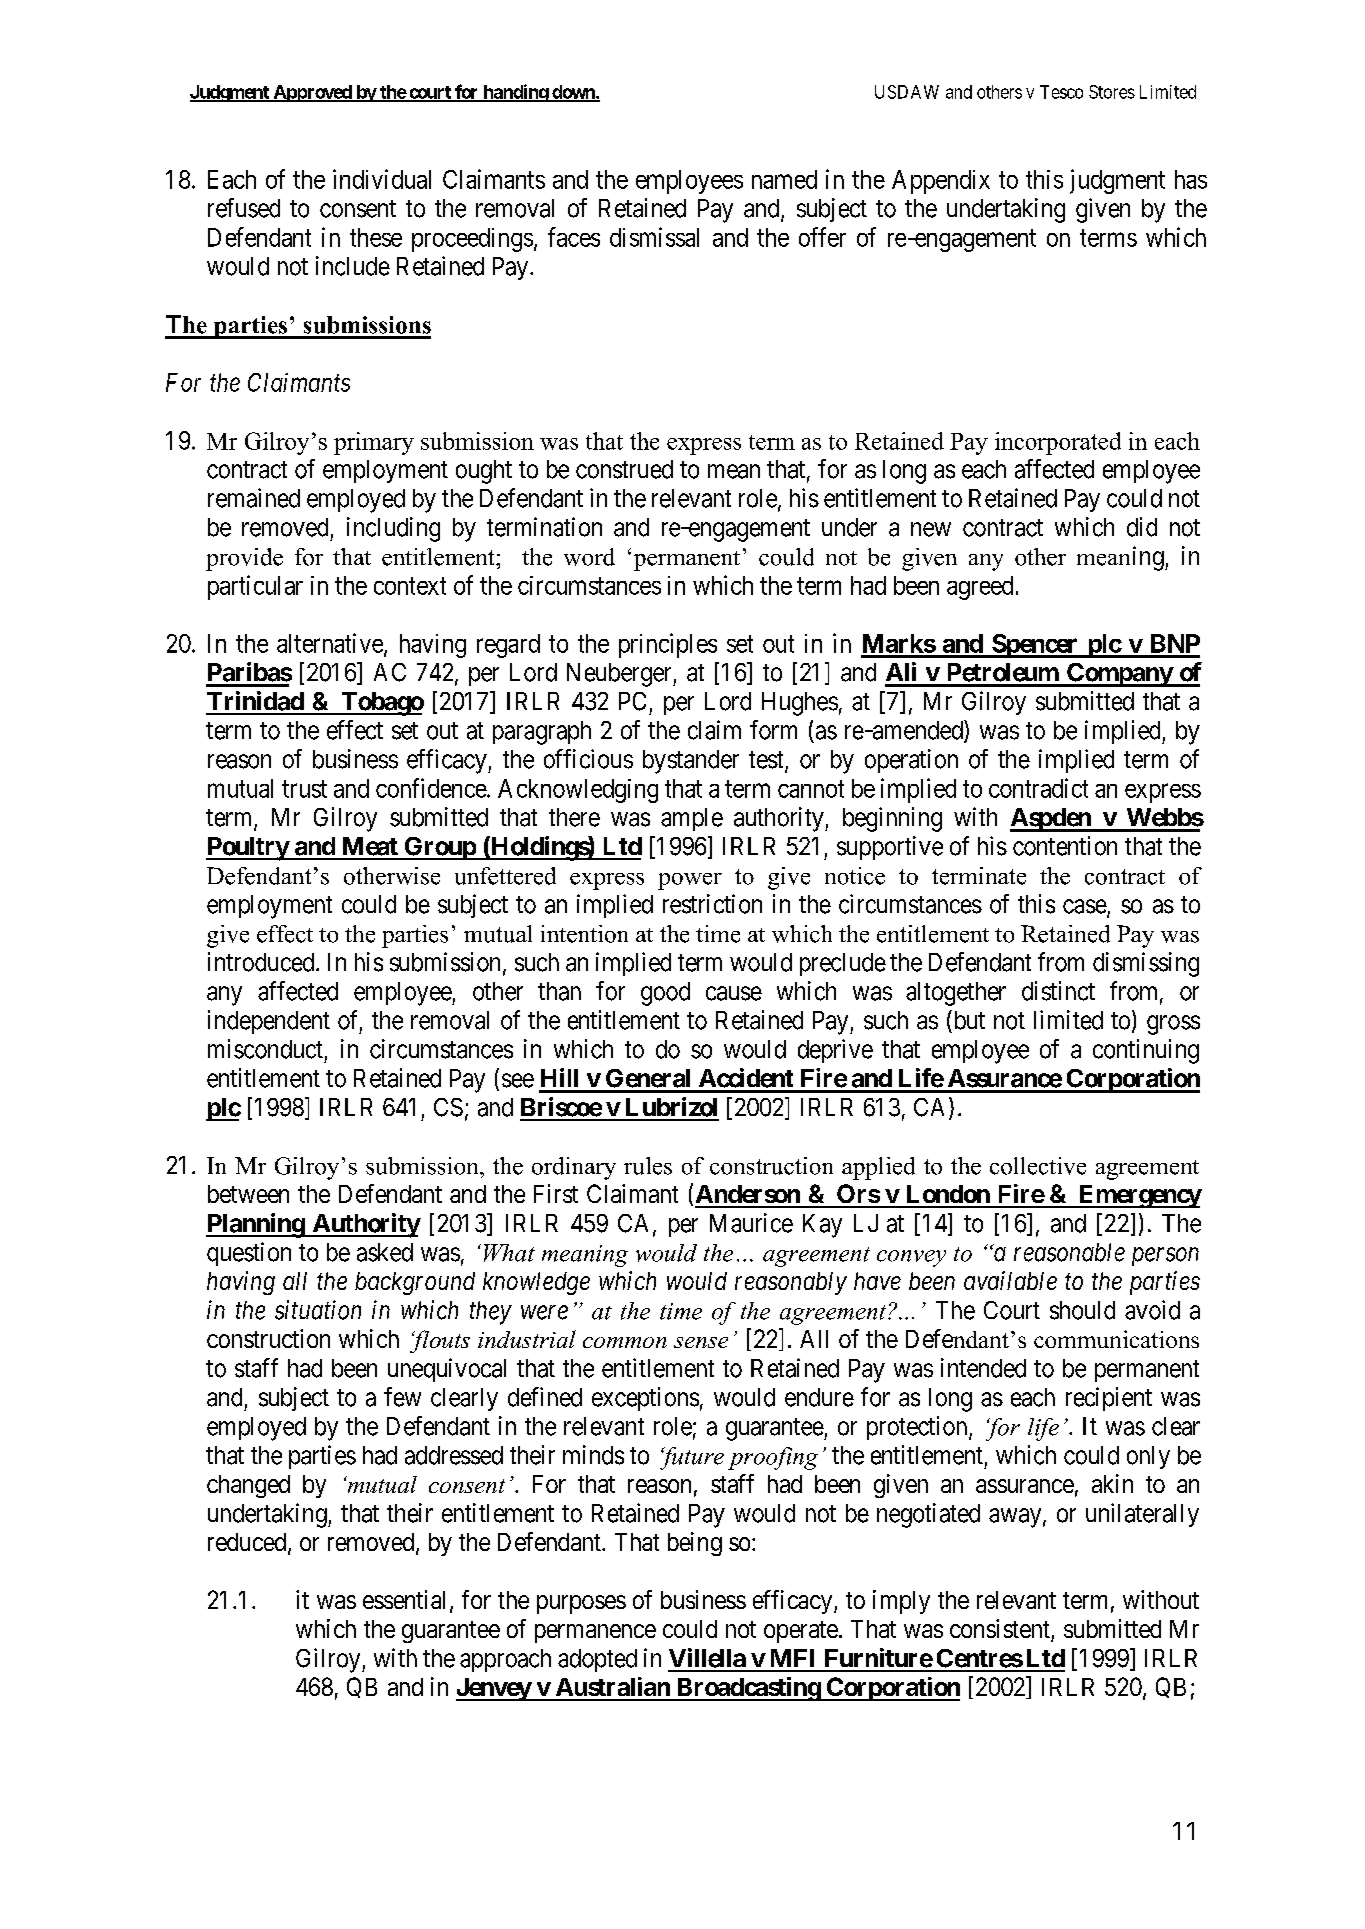 The image size is (1365, 1929). What do you see at coordinates (624, 469) in the screenshot?
I see `construed` at bounding box center [624, 469].
